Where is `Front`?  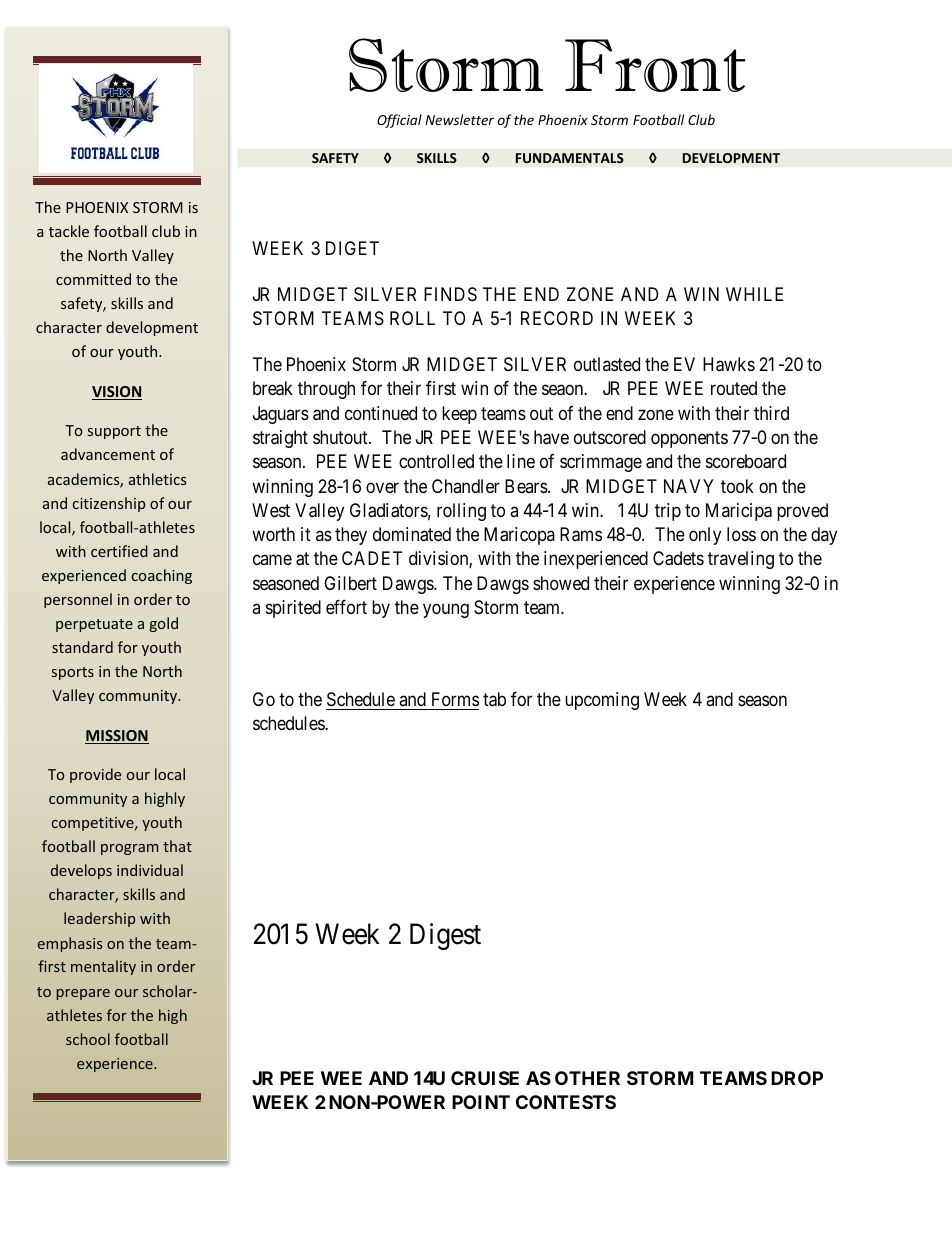 Front is located at coordinates (655, 65).
